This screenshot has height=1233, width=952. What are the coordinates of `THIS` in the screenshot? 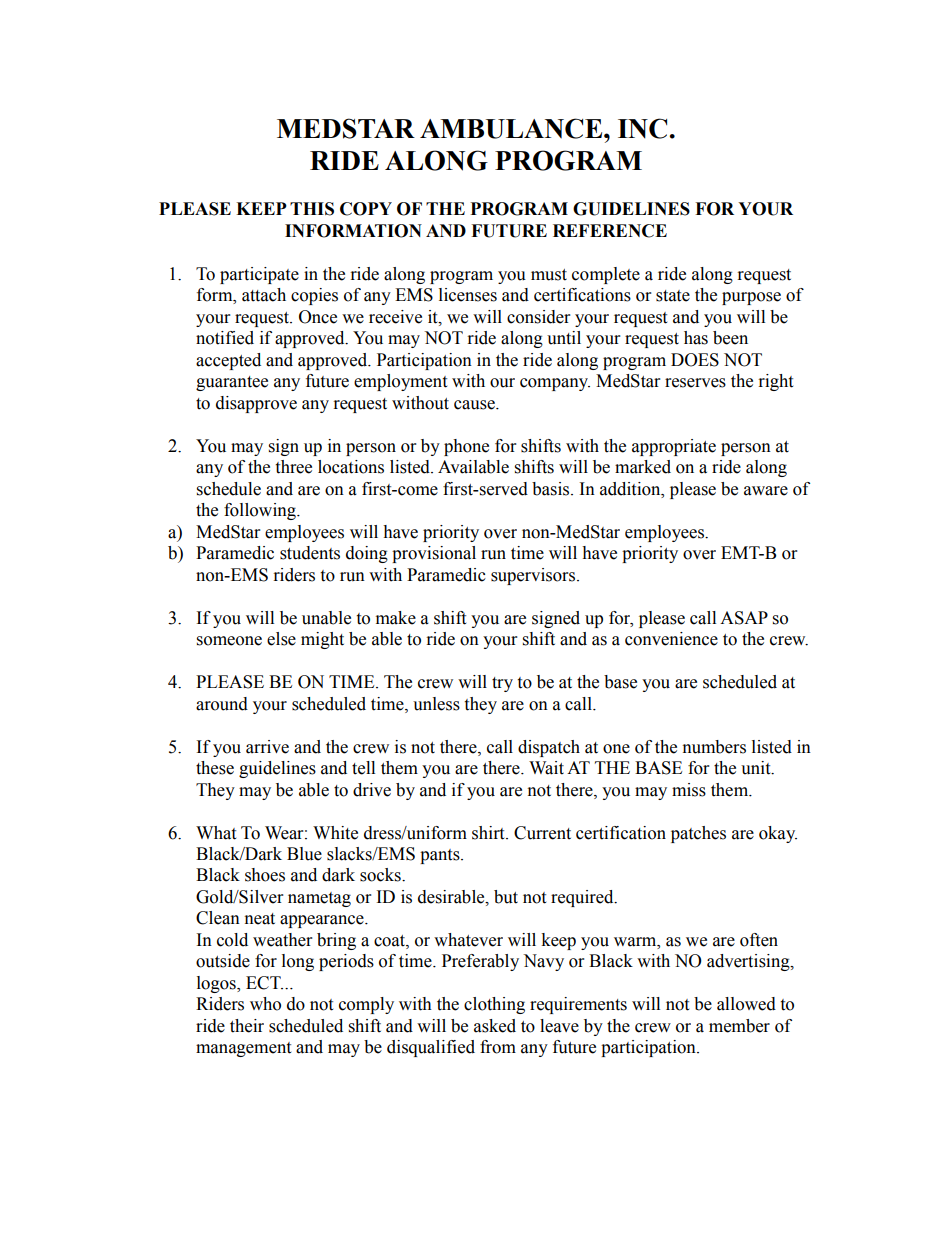 It's located at (312, 209).
